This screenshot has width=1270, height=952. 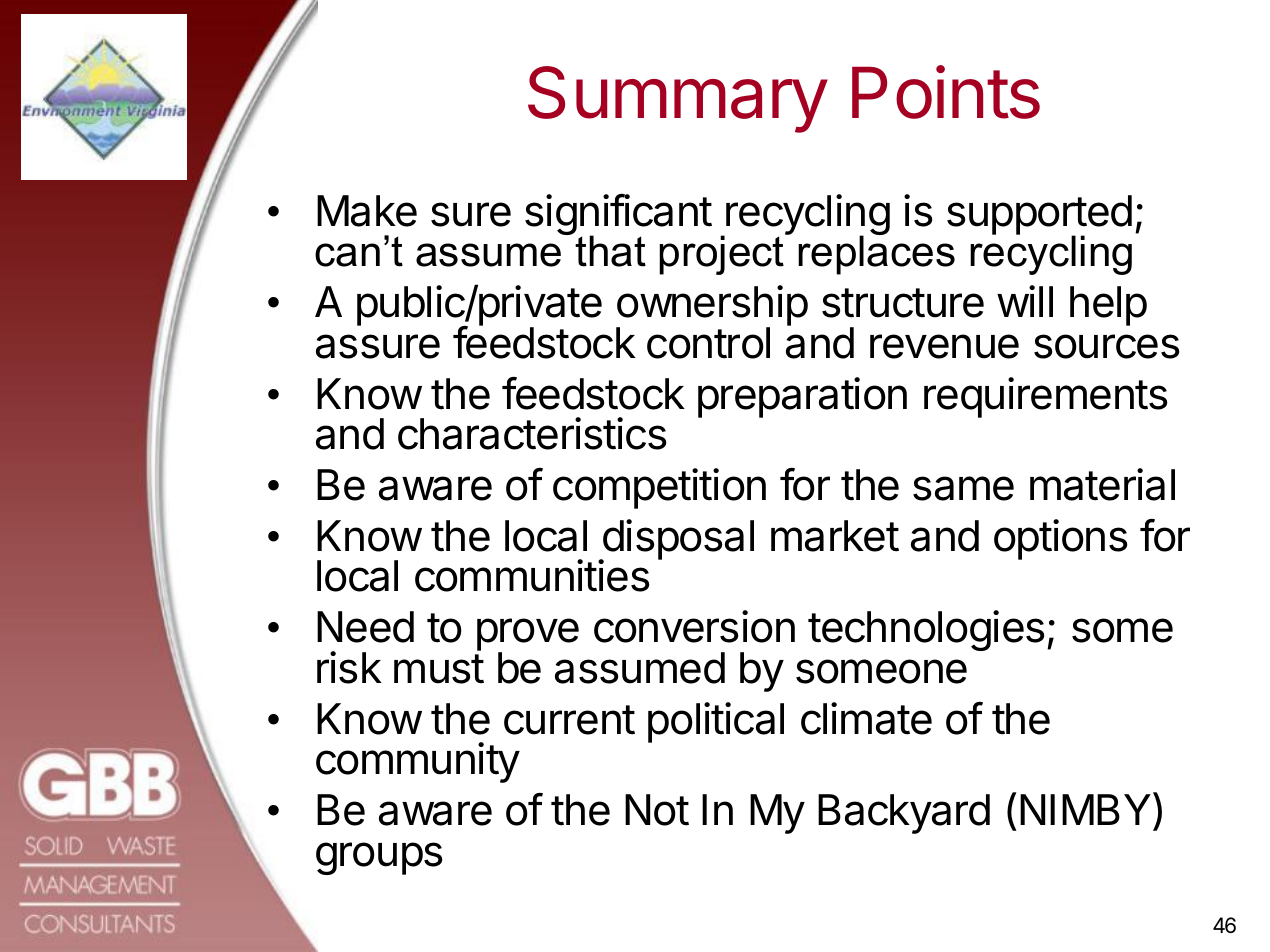 What do you see at coordinates (439, 669) in the screenshot?
I see `must` at bounding box center [439, 669].
